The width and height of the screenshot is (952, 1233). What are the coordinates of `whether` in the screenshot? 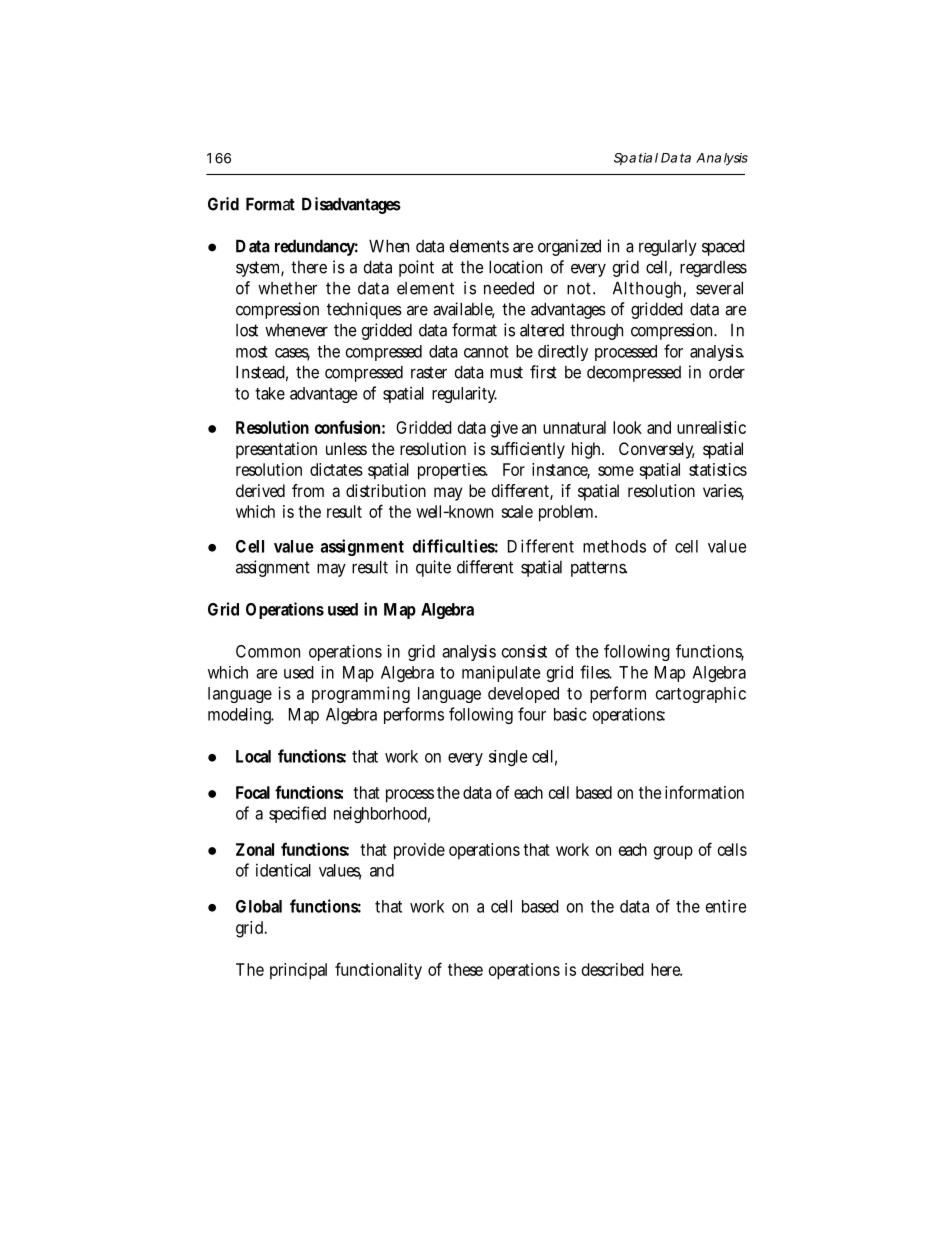 It's located at (287, 288).
